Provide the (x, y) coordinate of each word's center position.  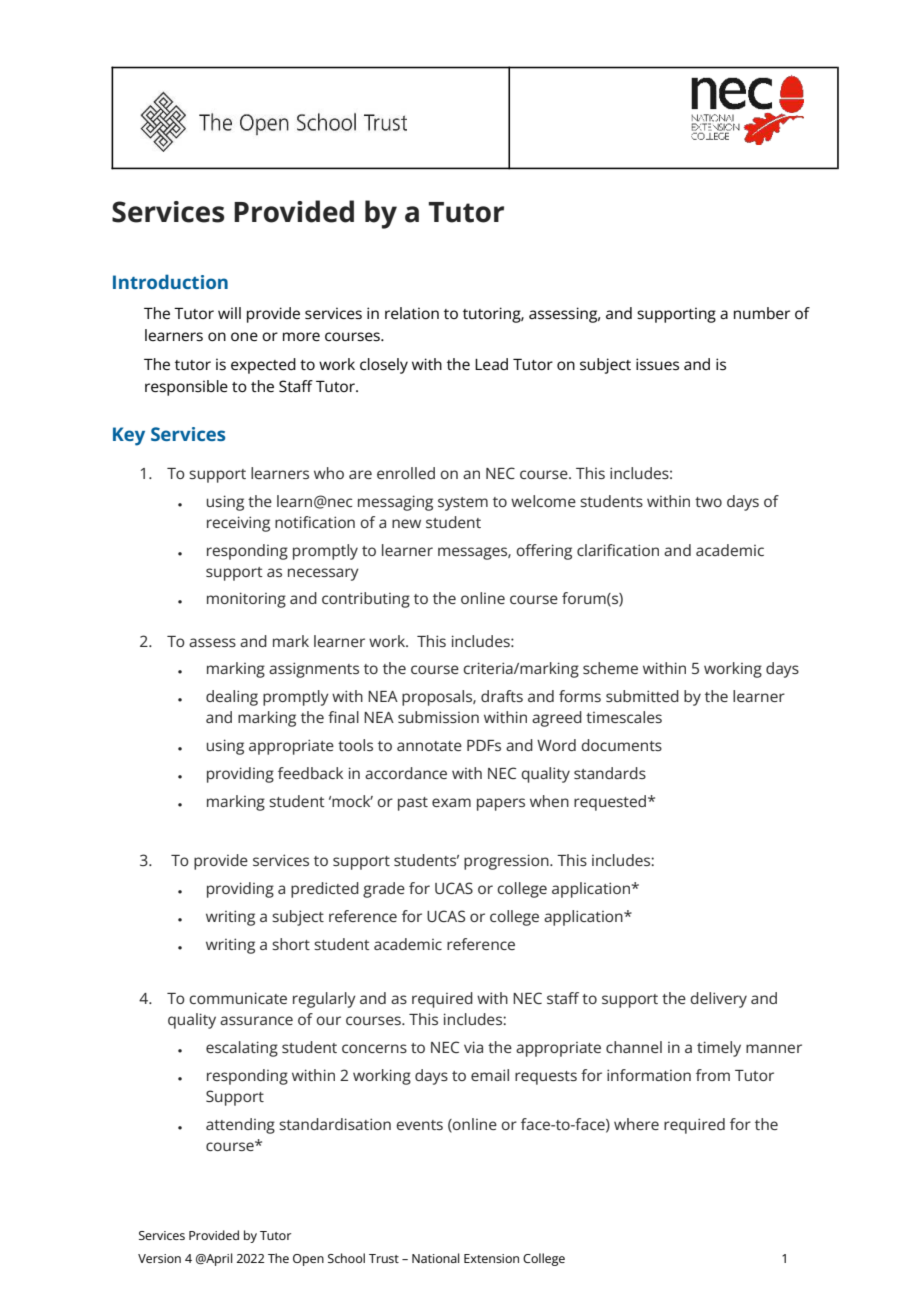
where (636, 1124)
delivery (718, 1000)
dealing (232, 698)
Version (159, 1258)
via (473, 1047)
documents (621, 745)
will (229, 313)
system (463, 504)
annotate (429, 746)
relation (412, 313)
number (762, 313)
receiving (238, 524)
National (436, 1258)
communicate (238, 998)
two (708, 502)
